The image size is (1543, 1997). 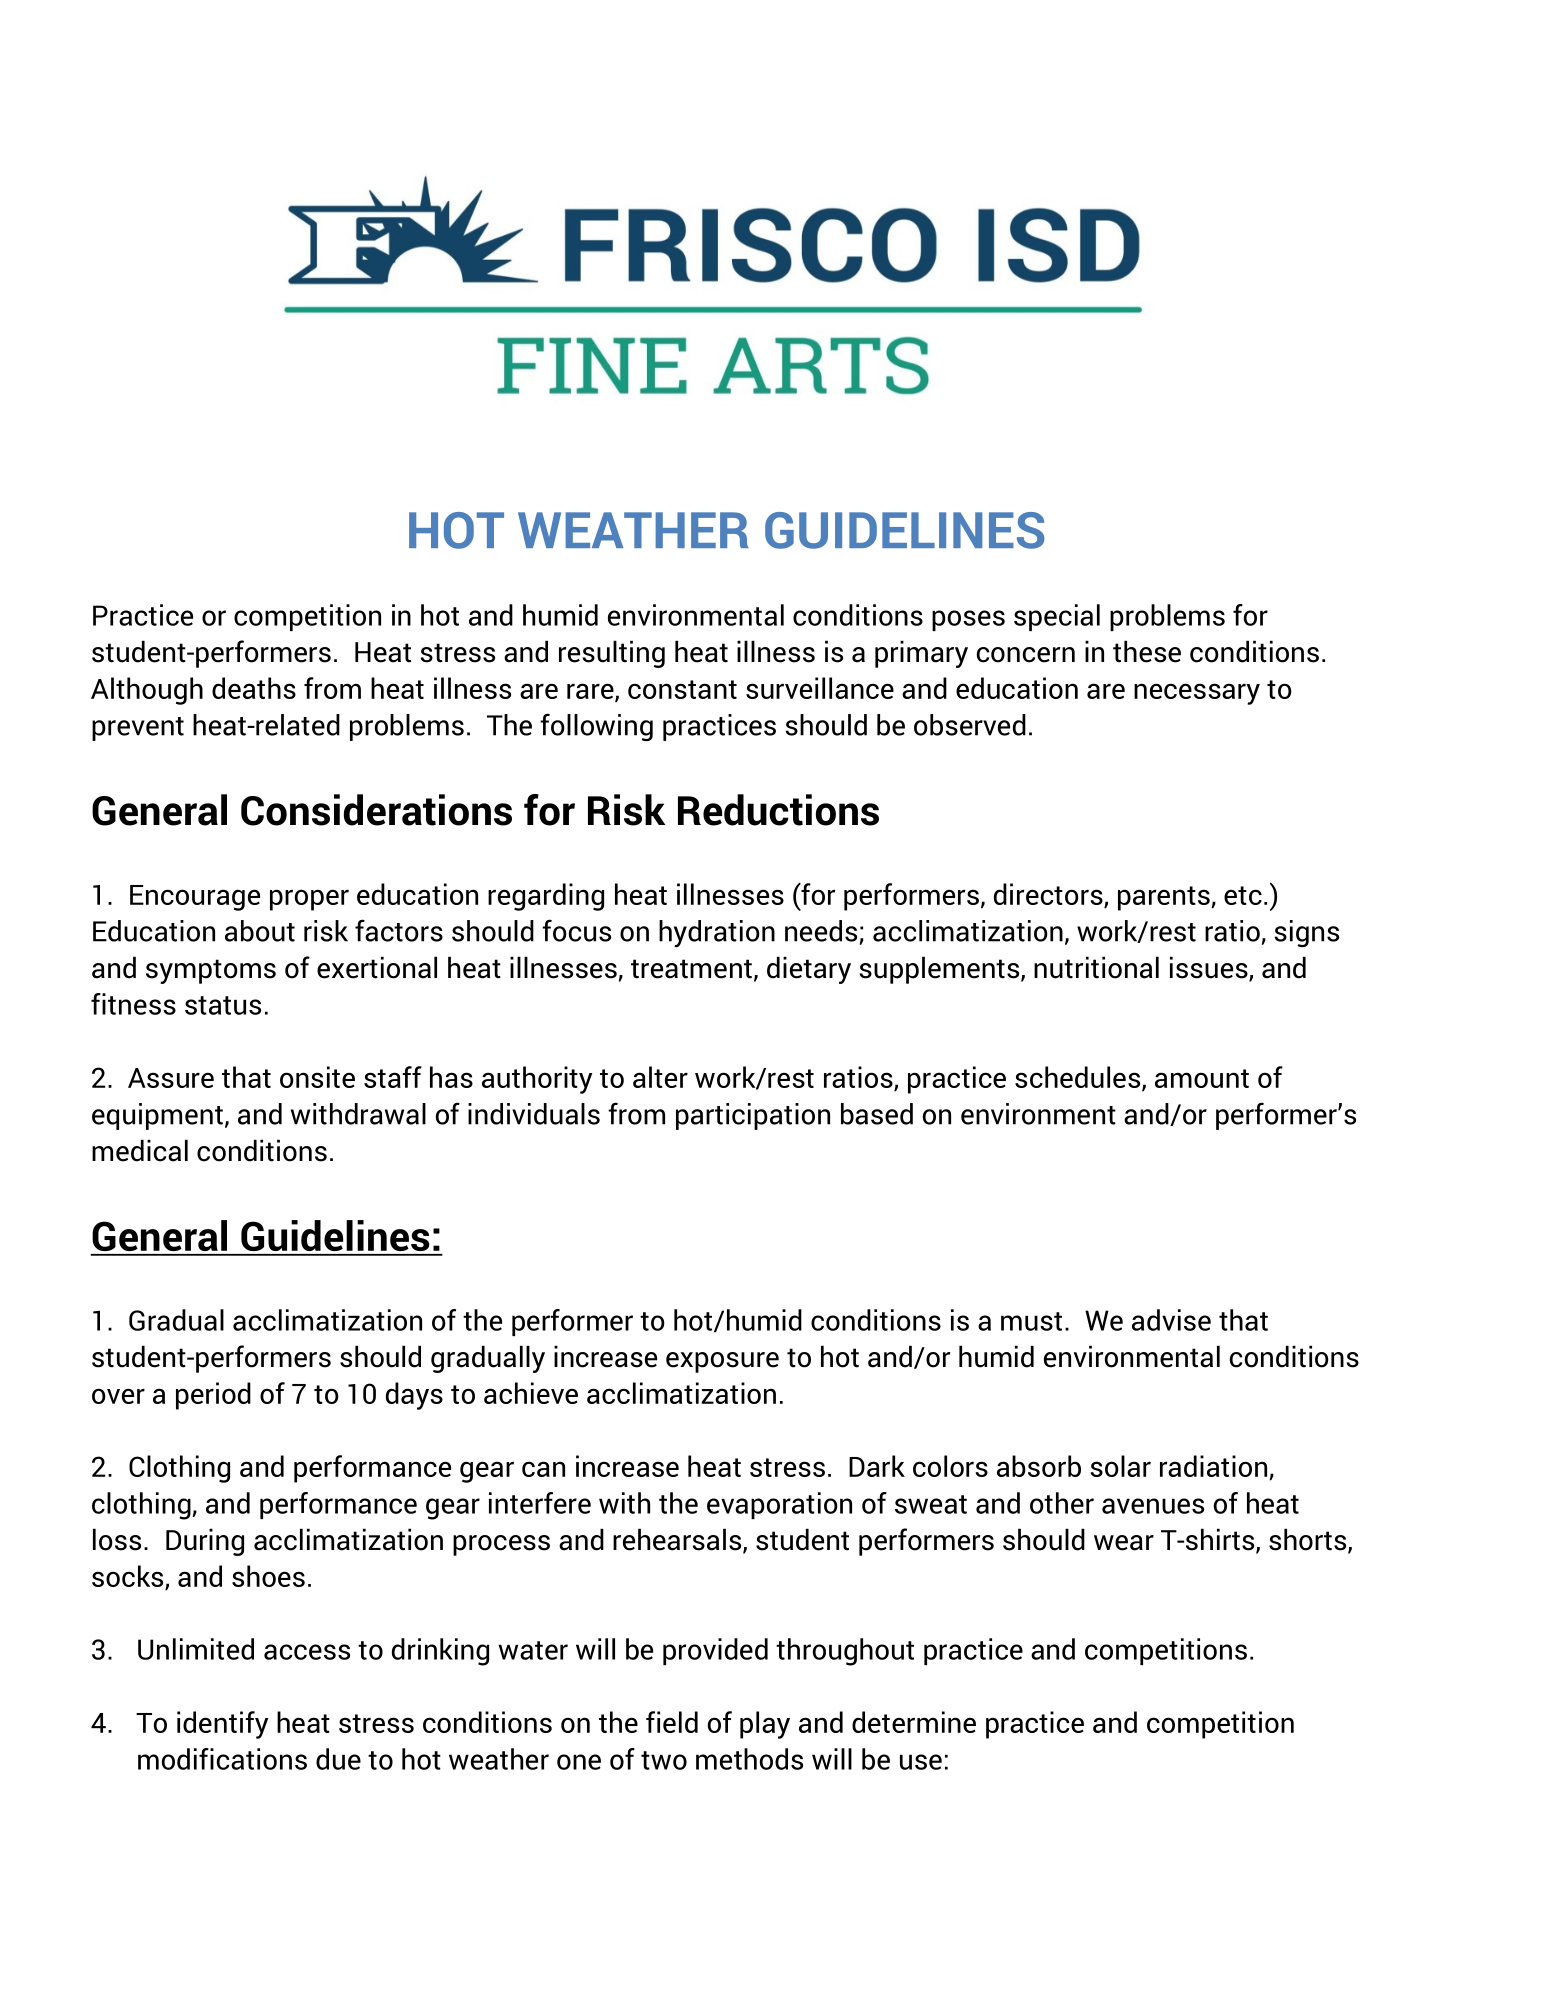 I want to click on deaths, so click(x=254, y=688).
